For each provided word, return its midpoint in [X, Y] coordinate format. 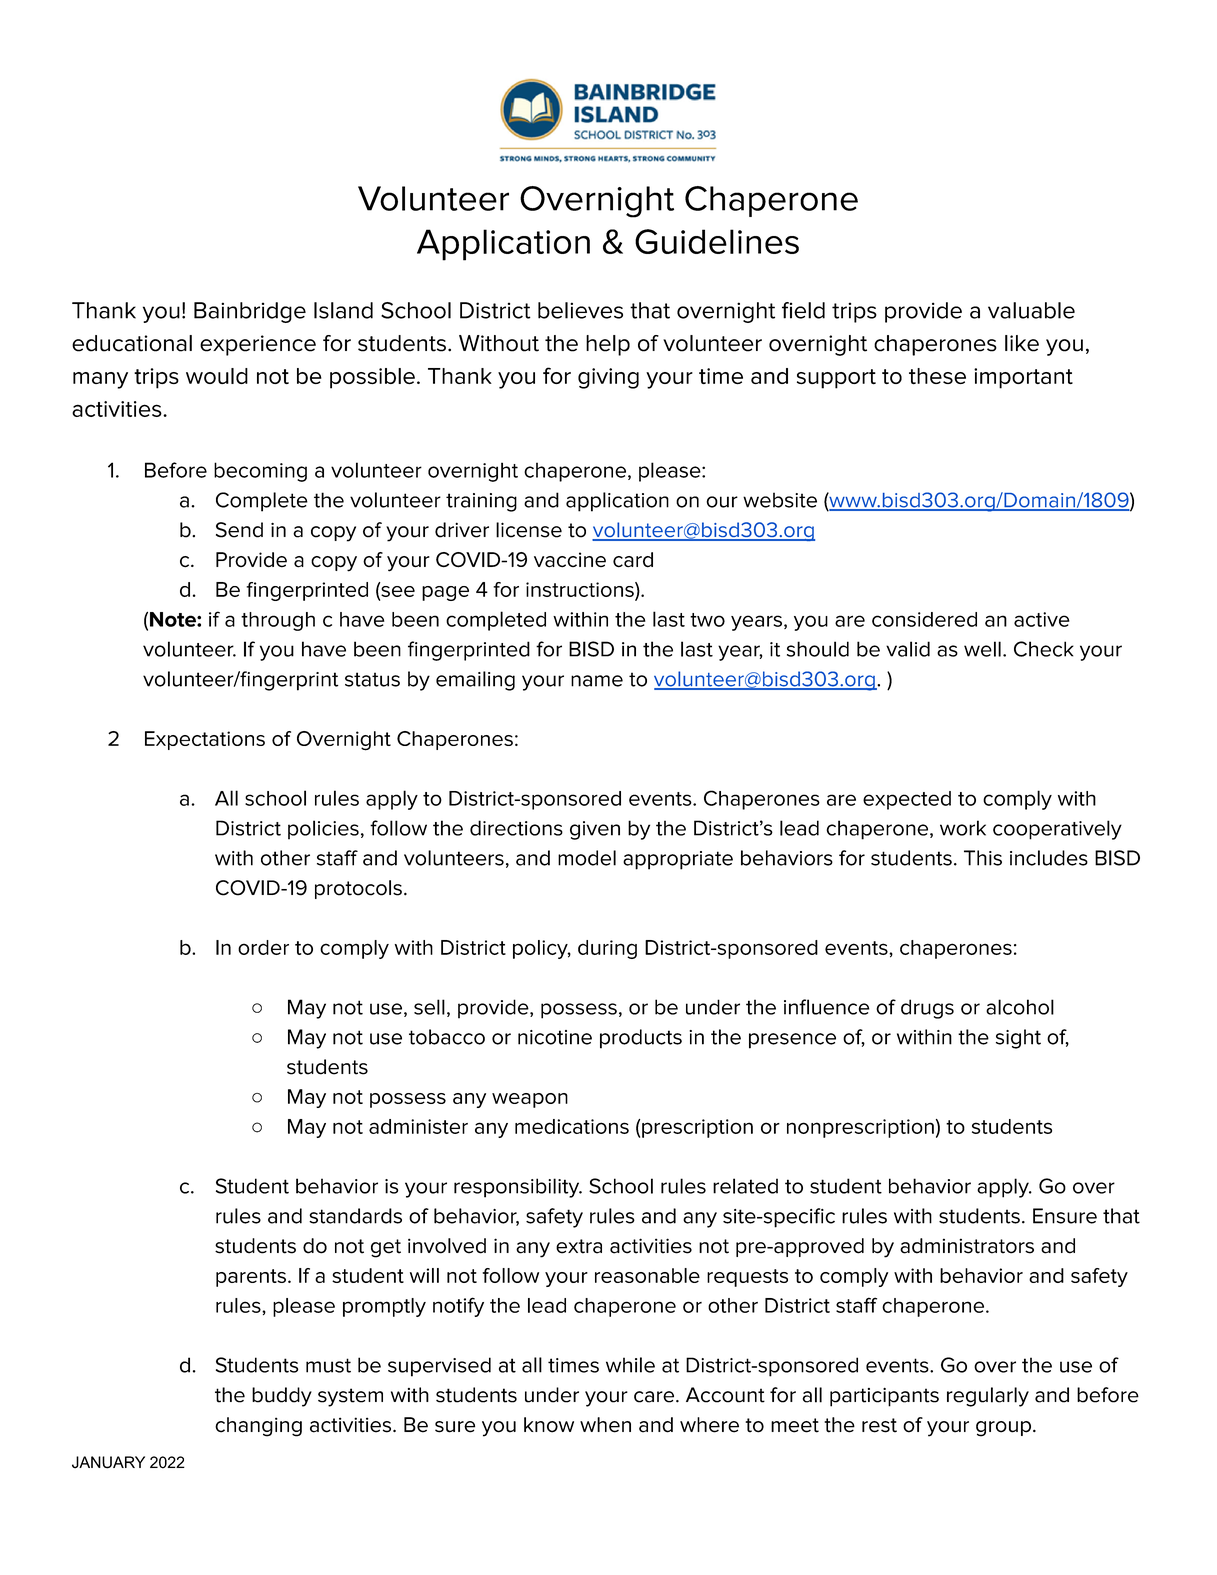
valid [908, 649]
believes [580, 310]
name [597, 681]
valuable [1031, 310]
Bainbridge [250, 312]
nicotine [555, 1037]
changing [258, 1427]
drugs [927, 1009]
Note [174, 619]
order [263, 947]
